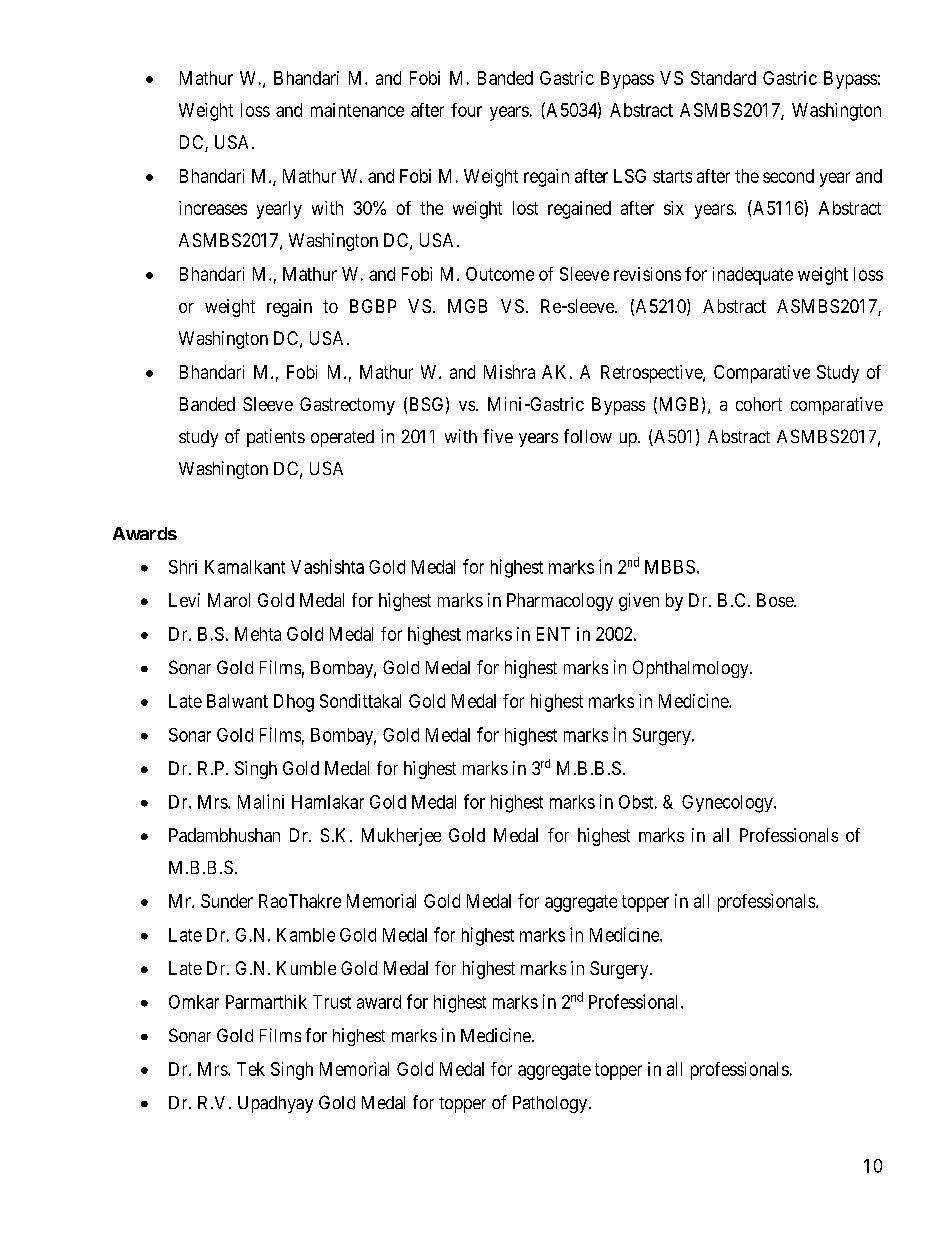  What do you see at coordinates (227, 901) in the screenshot?
I see `Sunder` at bounding box center [227, 901].
